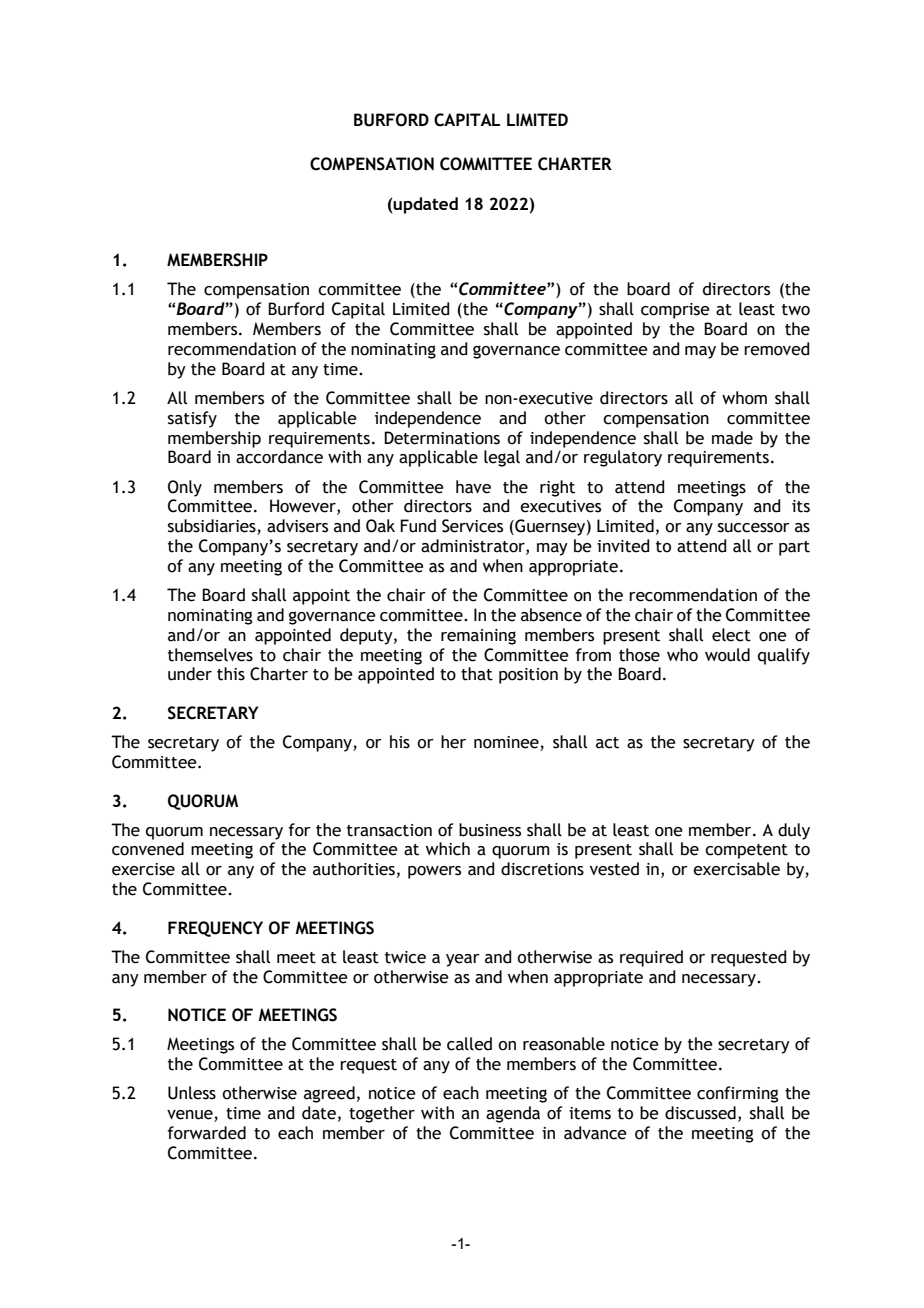 The height and width of the document is (1308, 924). I want to click on required, so click(651, 958).
